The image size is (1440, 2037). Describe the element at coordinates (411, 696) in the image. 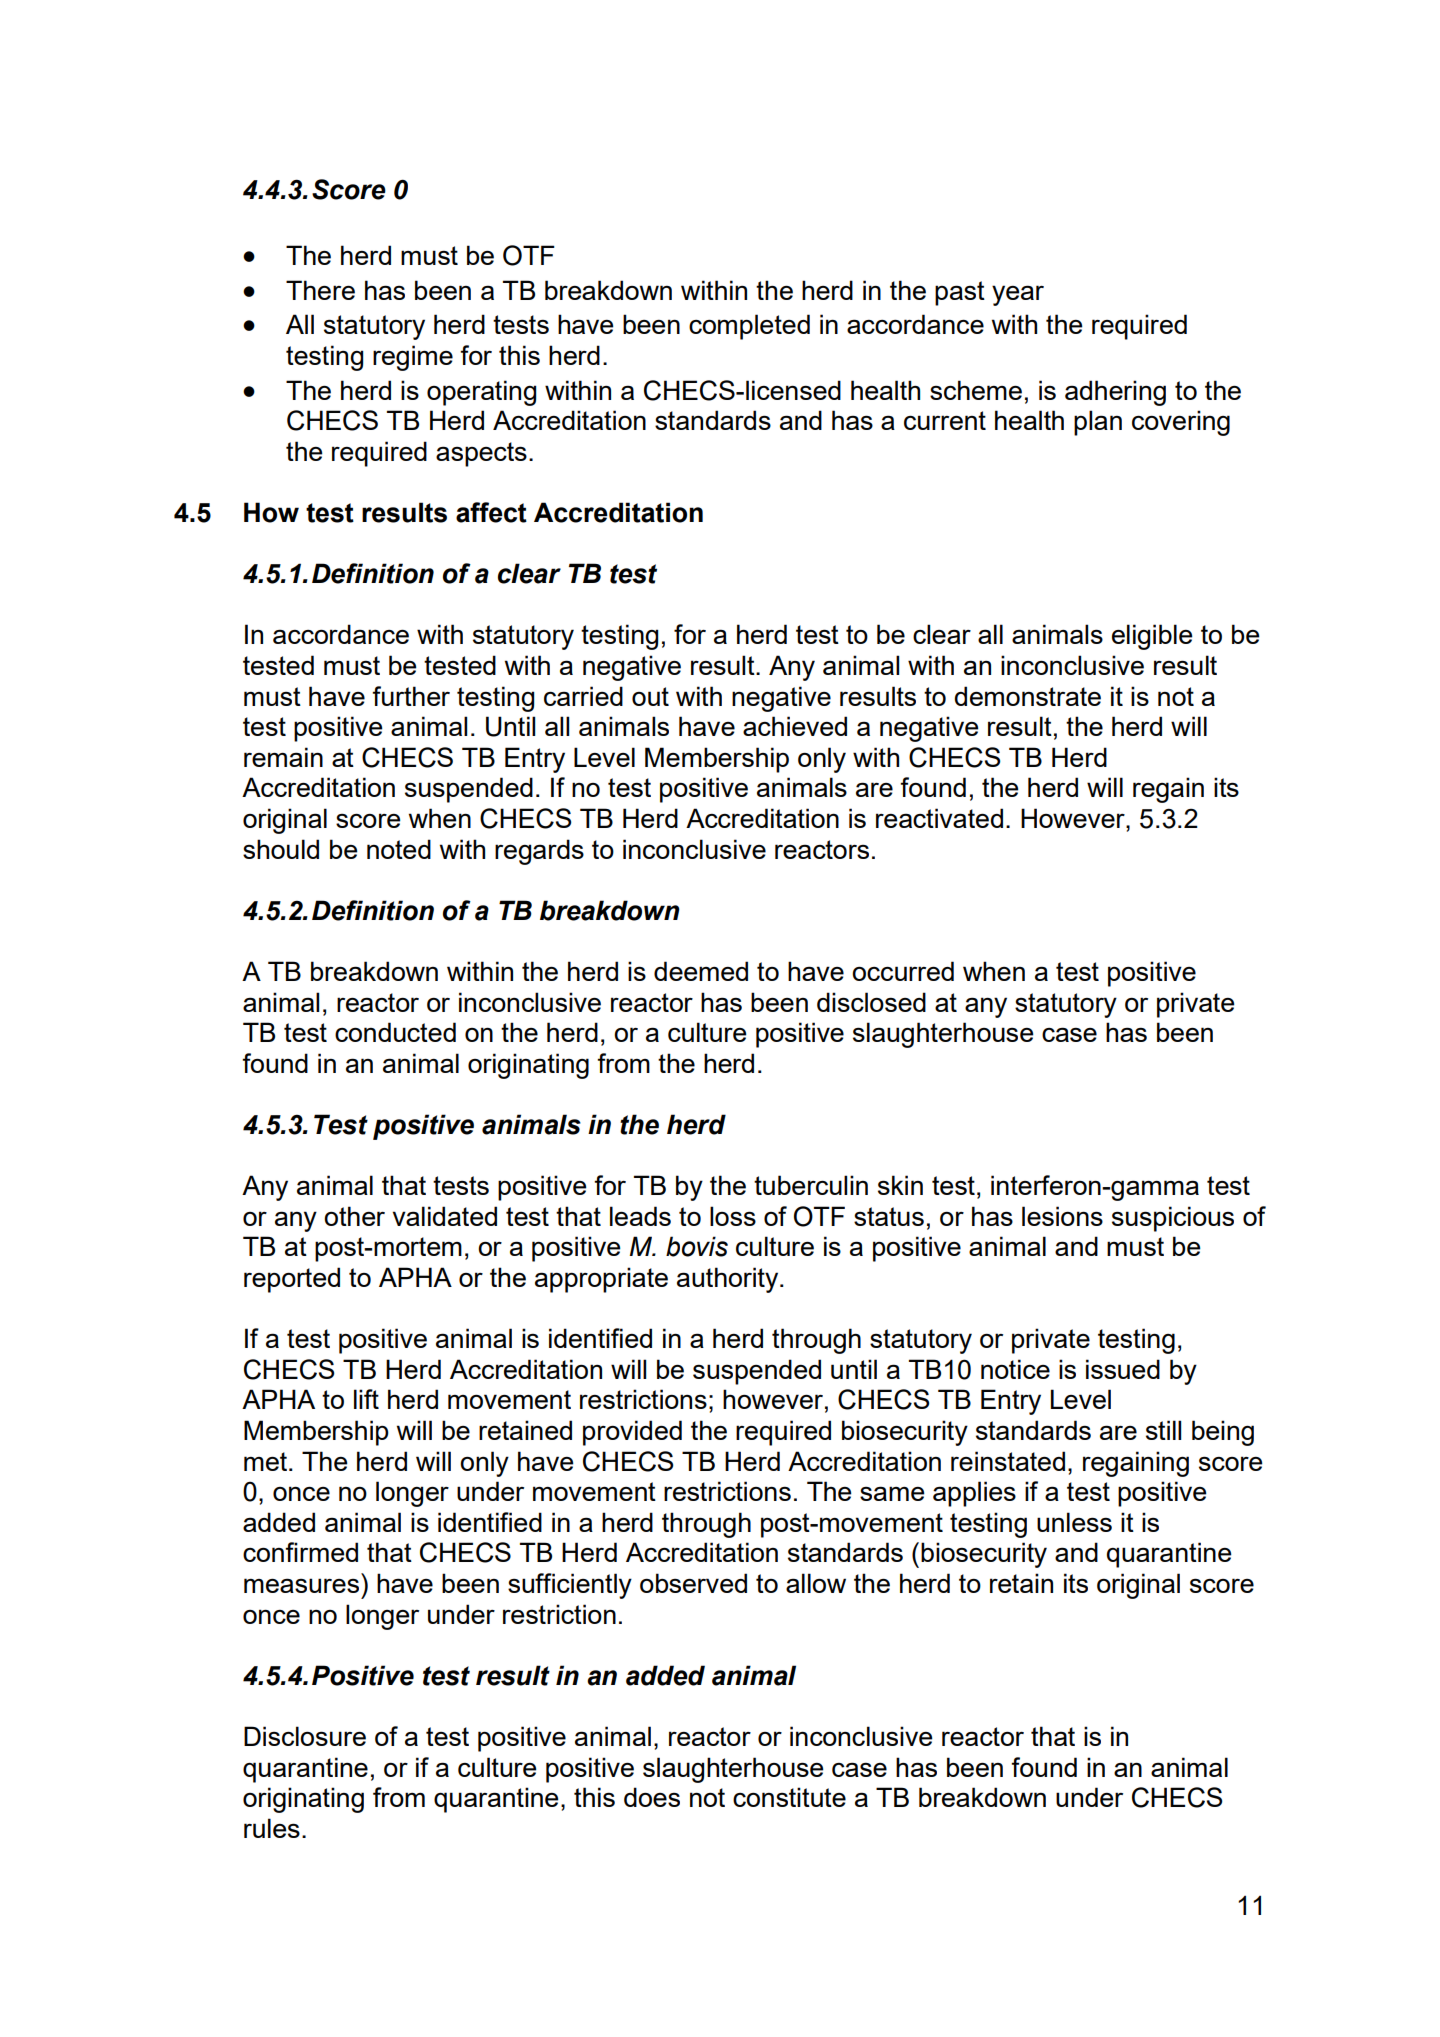

I see `further` at that location.
